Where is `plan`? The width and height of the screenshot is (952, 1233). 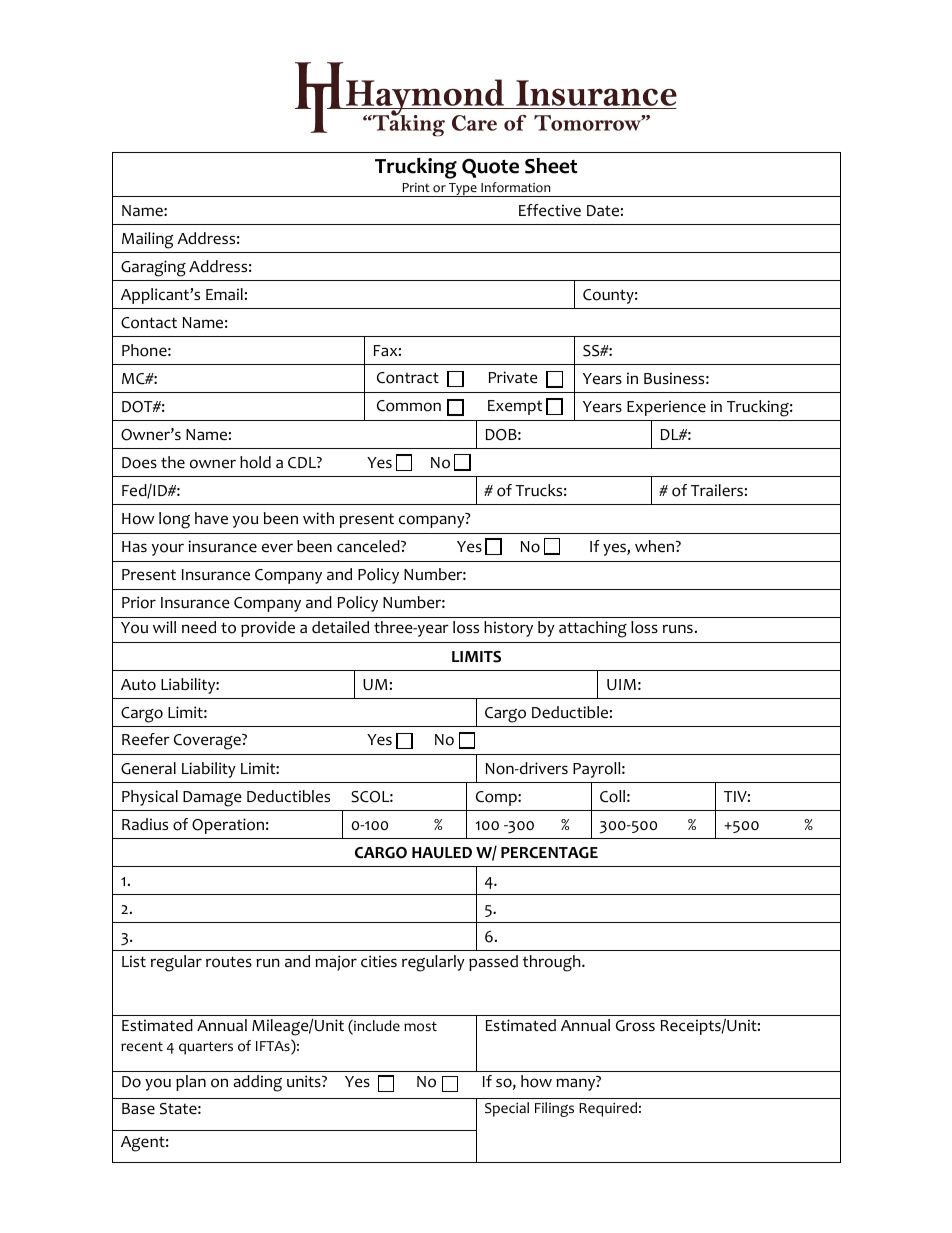 plan is located at coordinates (191, 1083).
